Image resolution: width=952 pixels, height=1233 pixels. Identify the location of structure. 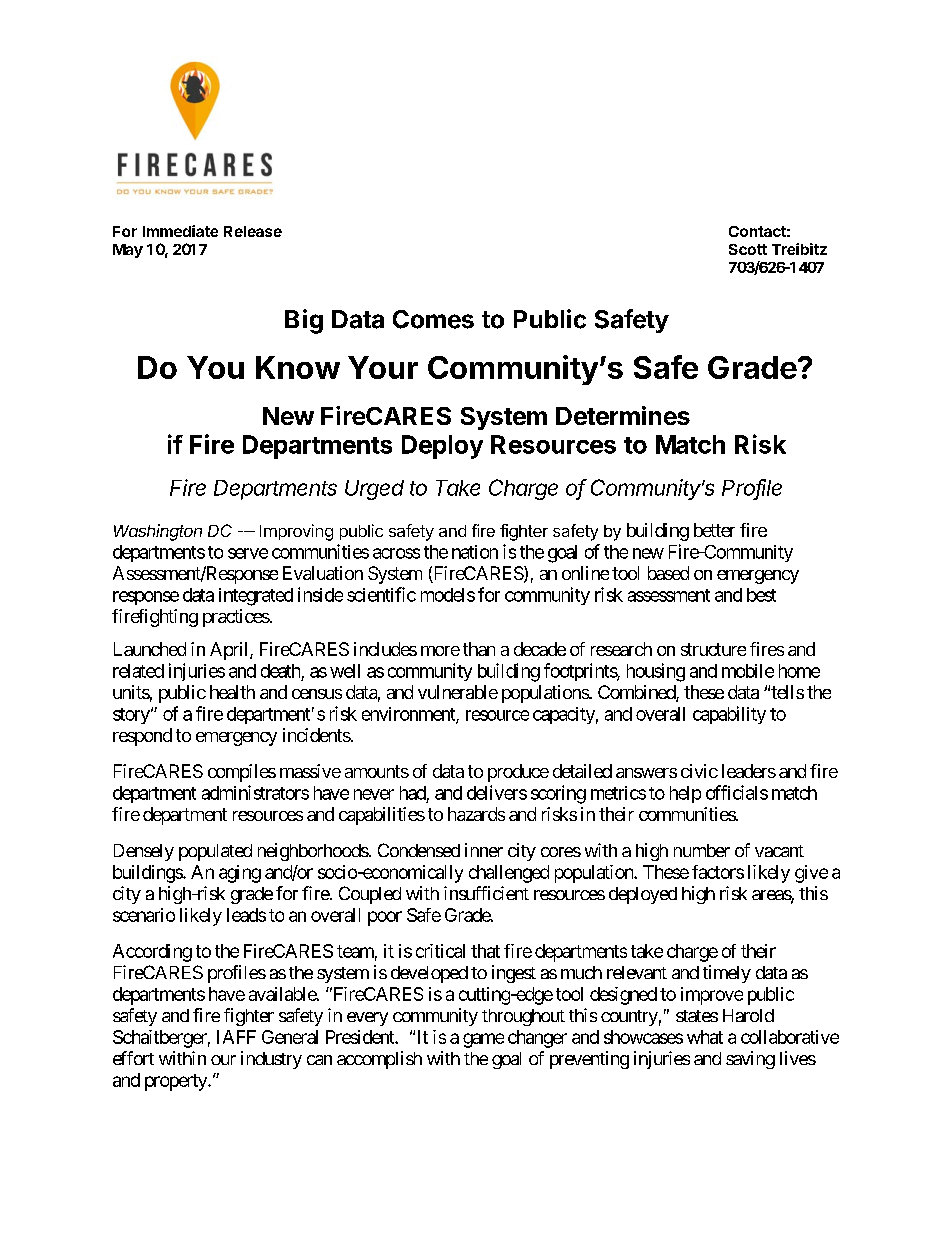
(713, 649).
